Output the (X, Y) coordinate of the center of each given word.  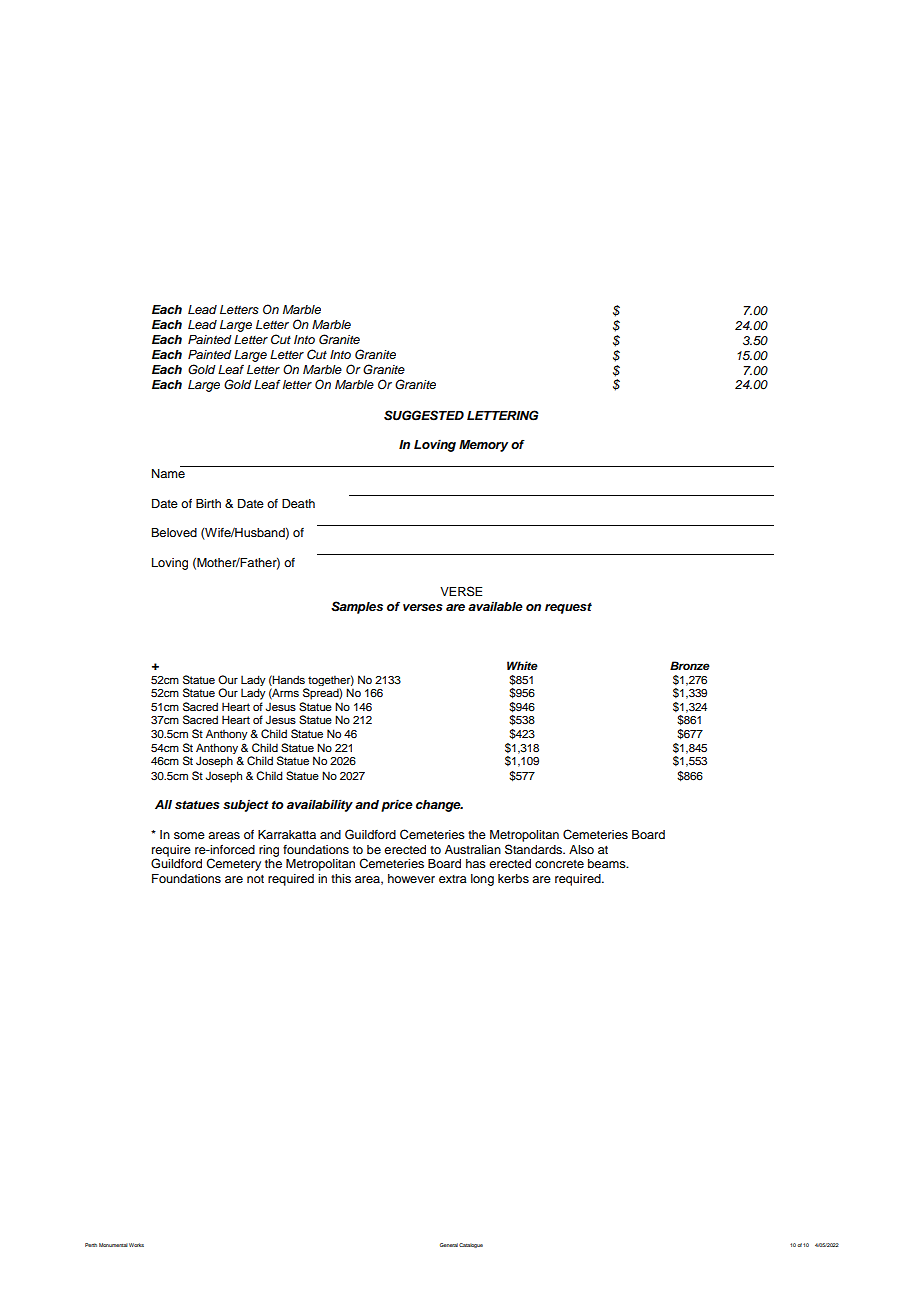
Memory (483, 446)
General (449, 1245)
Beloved (174, 532)
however (411, 878)
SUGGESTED (424, 415)
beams (608, 863)
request (568, 608)
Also (581, 849)
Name (168, 473)
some (189, 835)
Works (136, 1245)
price (397, 805)
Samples (357, 607)
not (255, 879)
